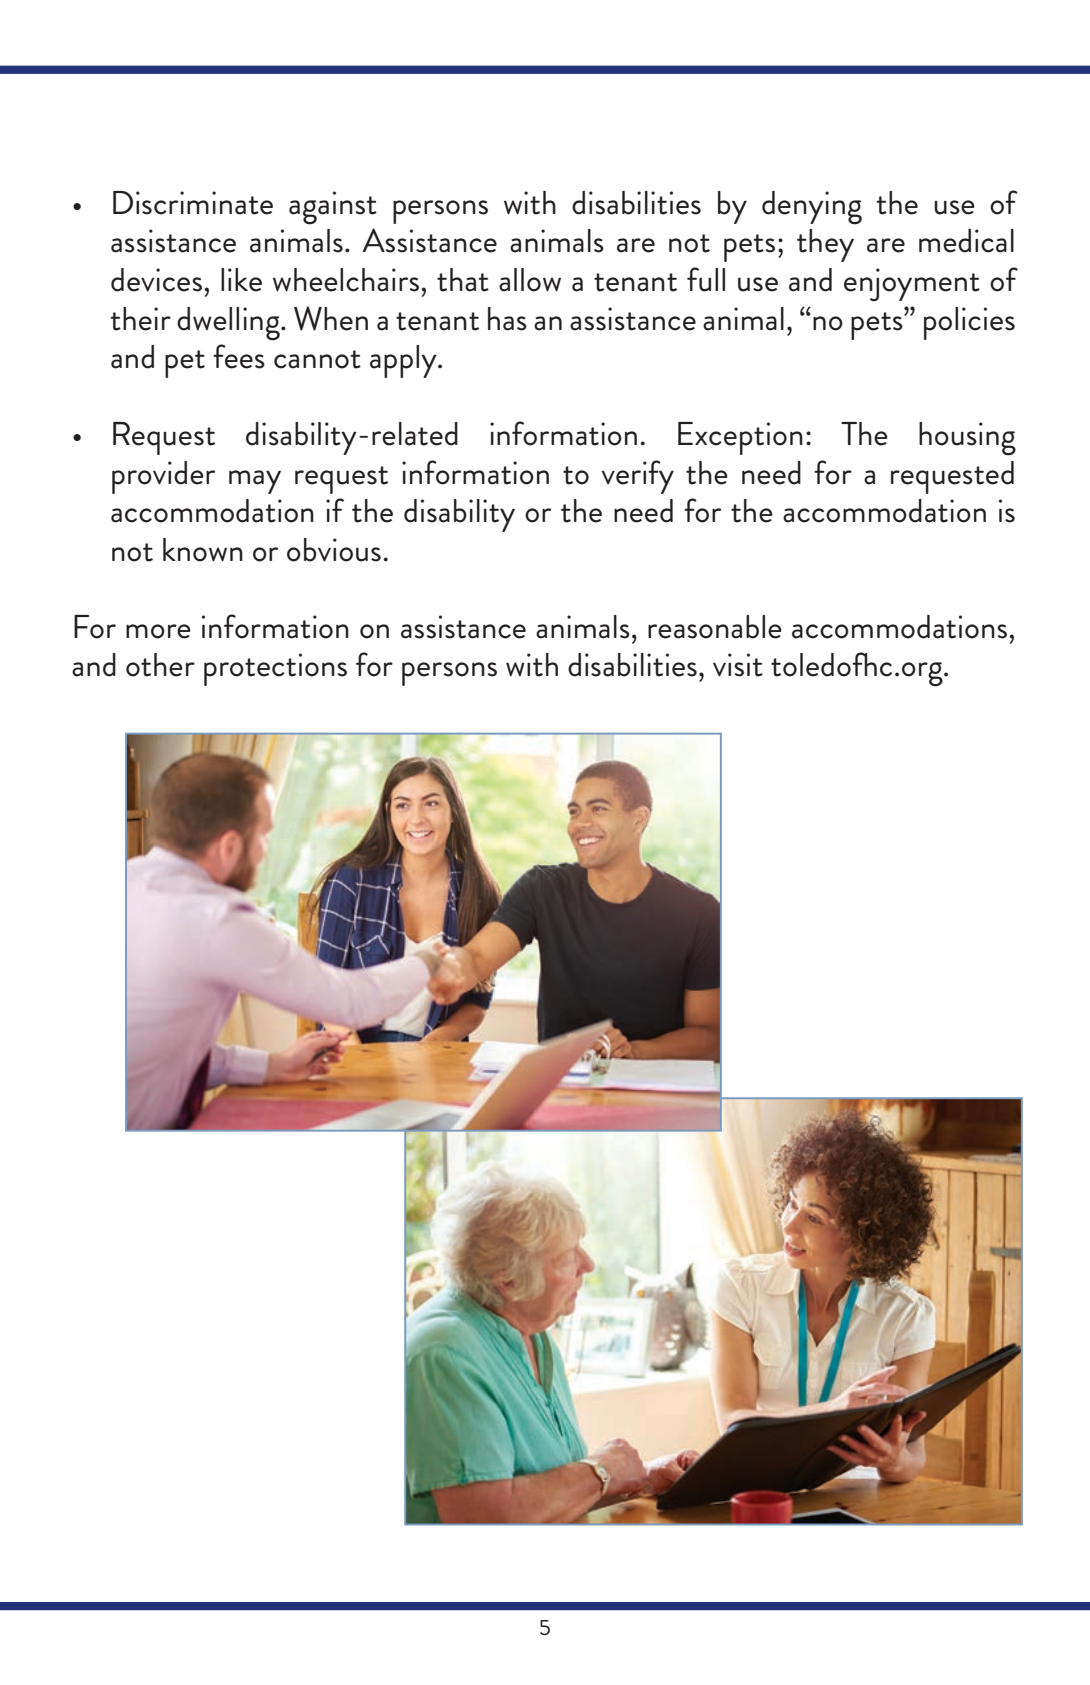 The height and width of the screenshot is (1685, 1090). I want to click on housing, so click(967, 439).
